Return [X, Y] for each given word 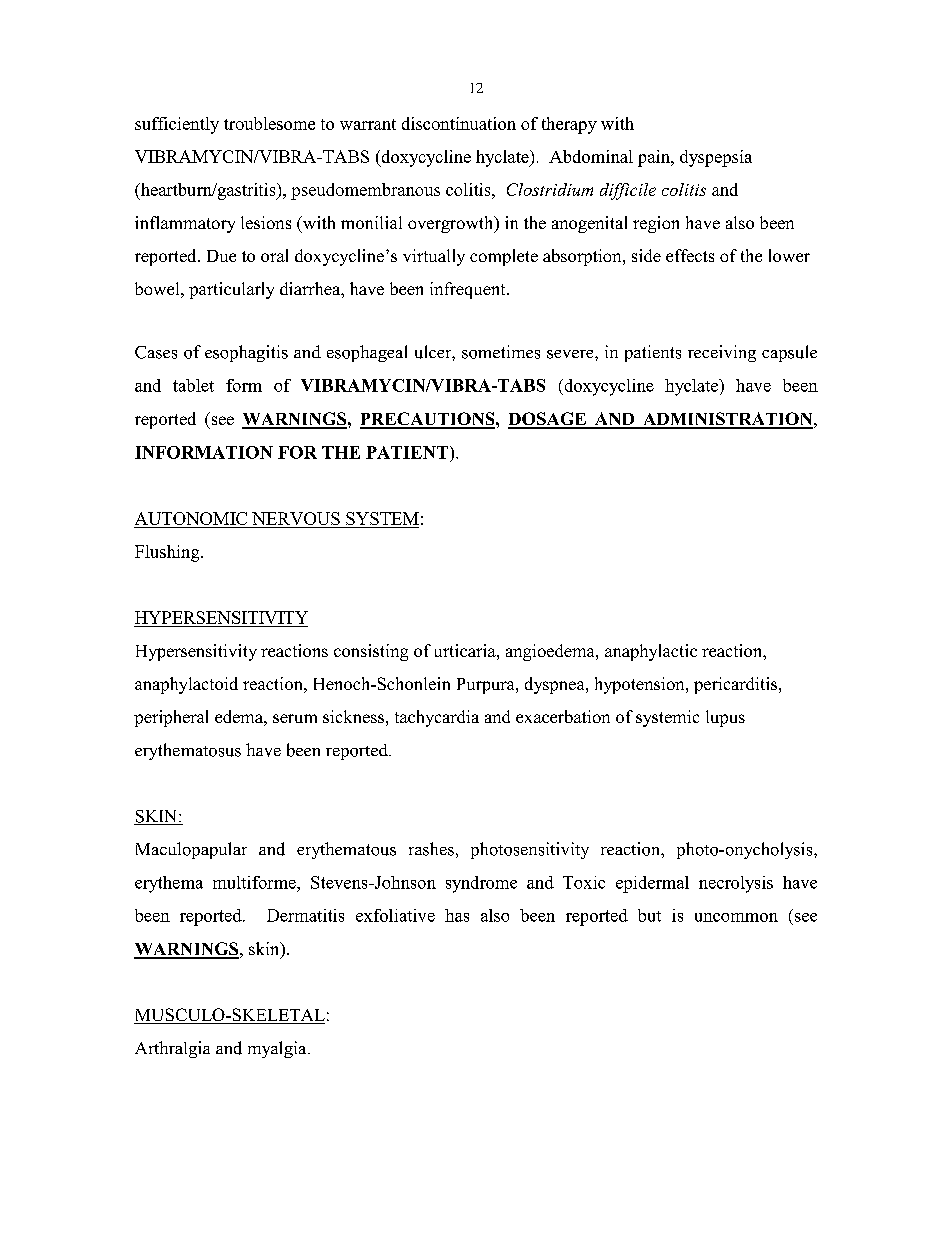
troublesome [269, 123]
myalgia [278, 1049]
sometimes [501, 352]
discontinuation [459, 123]
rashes [431, 849]
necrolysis [736, 884]
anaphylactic [651, 652]
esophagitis [246, 353]
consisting [371, 652]
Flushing [168, 553]
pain [655, 158]
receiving [722, 353]
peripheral [171, 718]
